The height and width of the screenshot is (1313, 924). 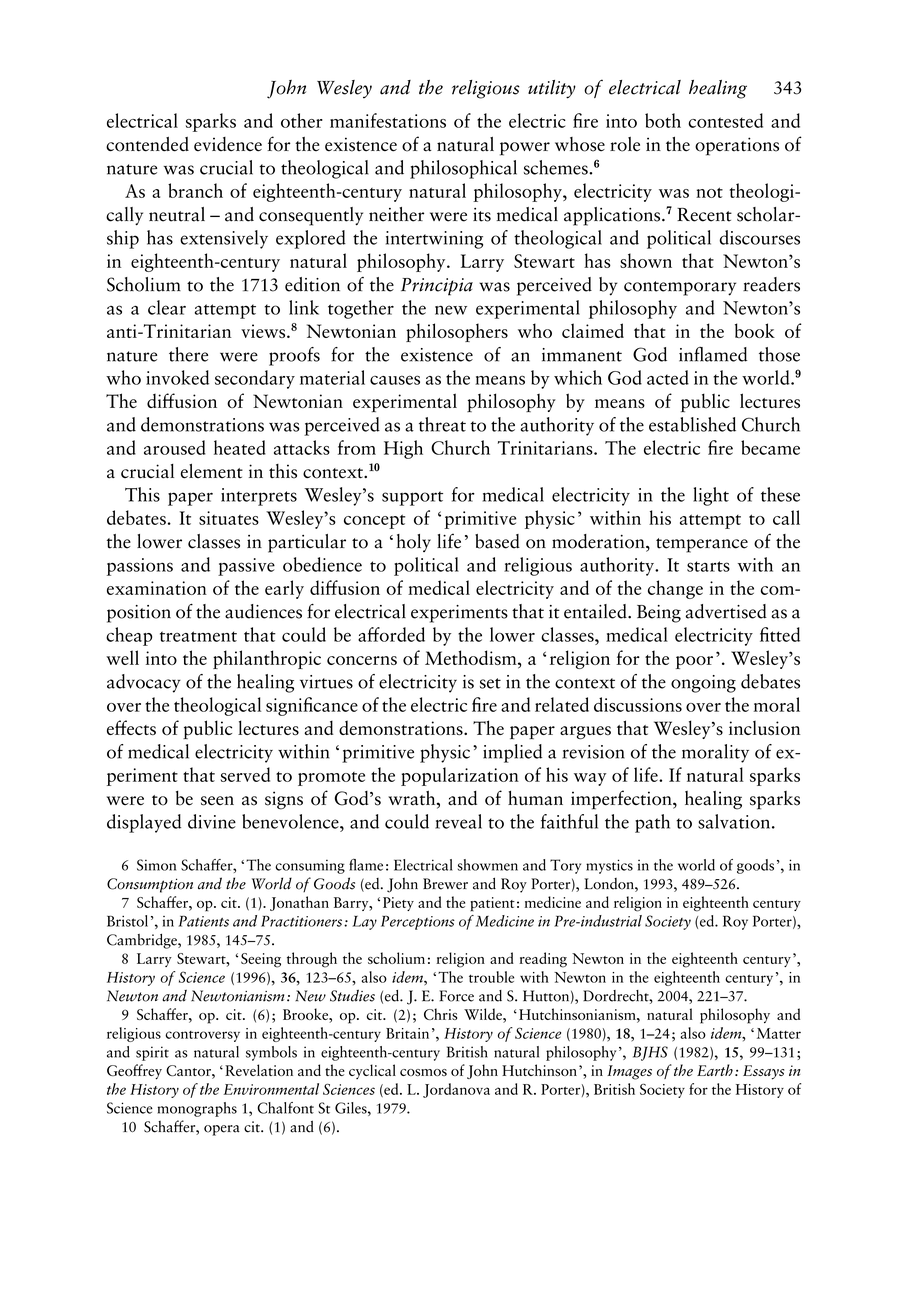 What do you see at coordinates (715, 1070) in the screenshot?
I see `Earth` at bounding box center [715, 1070].
